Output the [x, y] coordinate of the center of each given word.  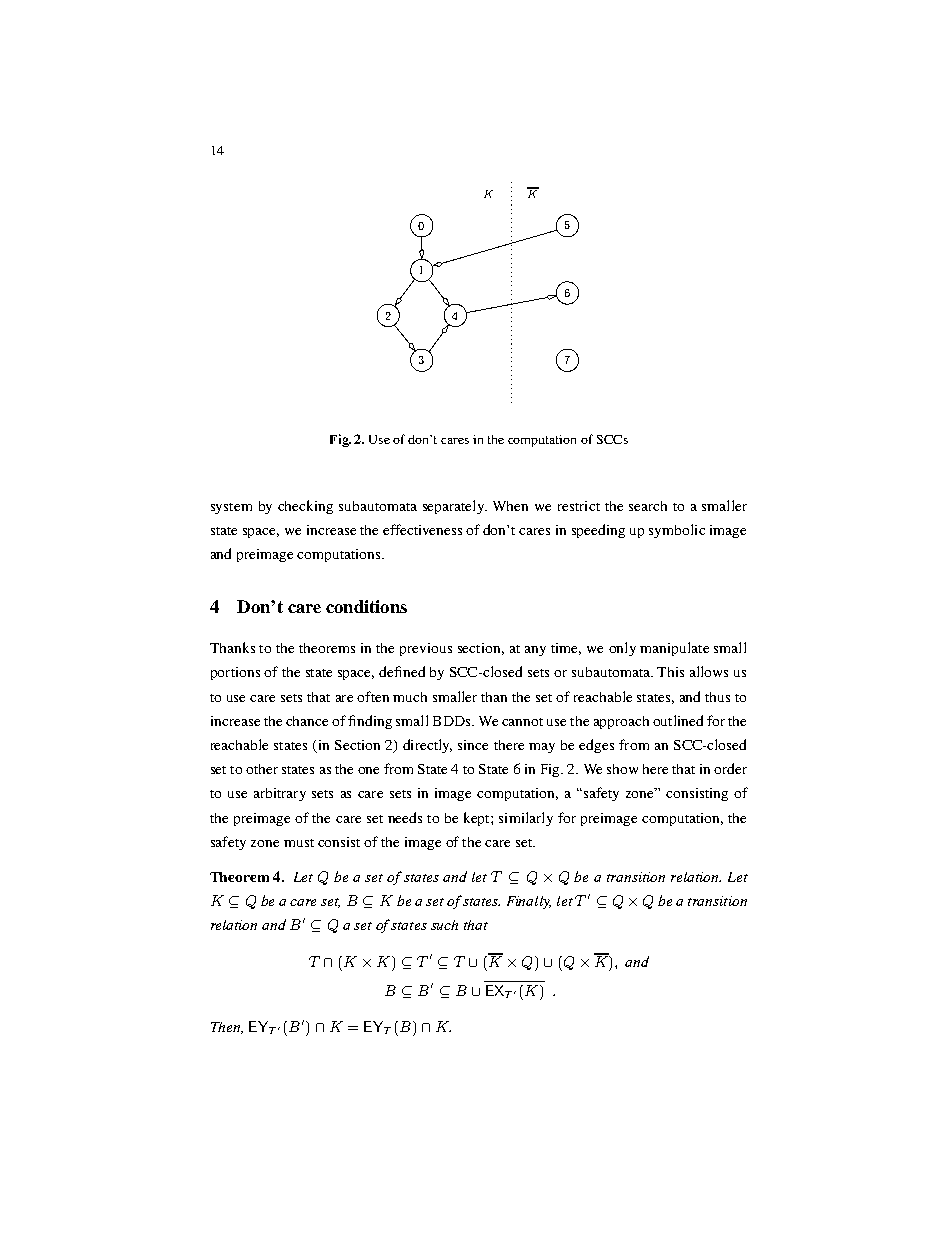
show [622, 769]
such [444, 925]
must [299, 843]
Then [227, 1028]
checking [305, 507]
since [473, 745]
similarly [526, 819]
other [262, 769]
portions [235, 673]
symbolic [677, 531]
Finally [529, 902]
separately [455, 507]
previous [426, 649]
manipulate [674, 649]
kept [478, 819]
